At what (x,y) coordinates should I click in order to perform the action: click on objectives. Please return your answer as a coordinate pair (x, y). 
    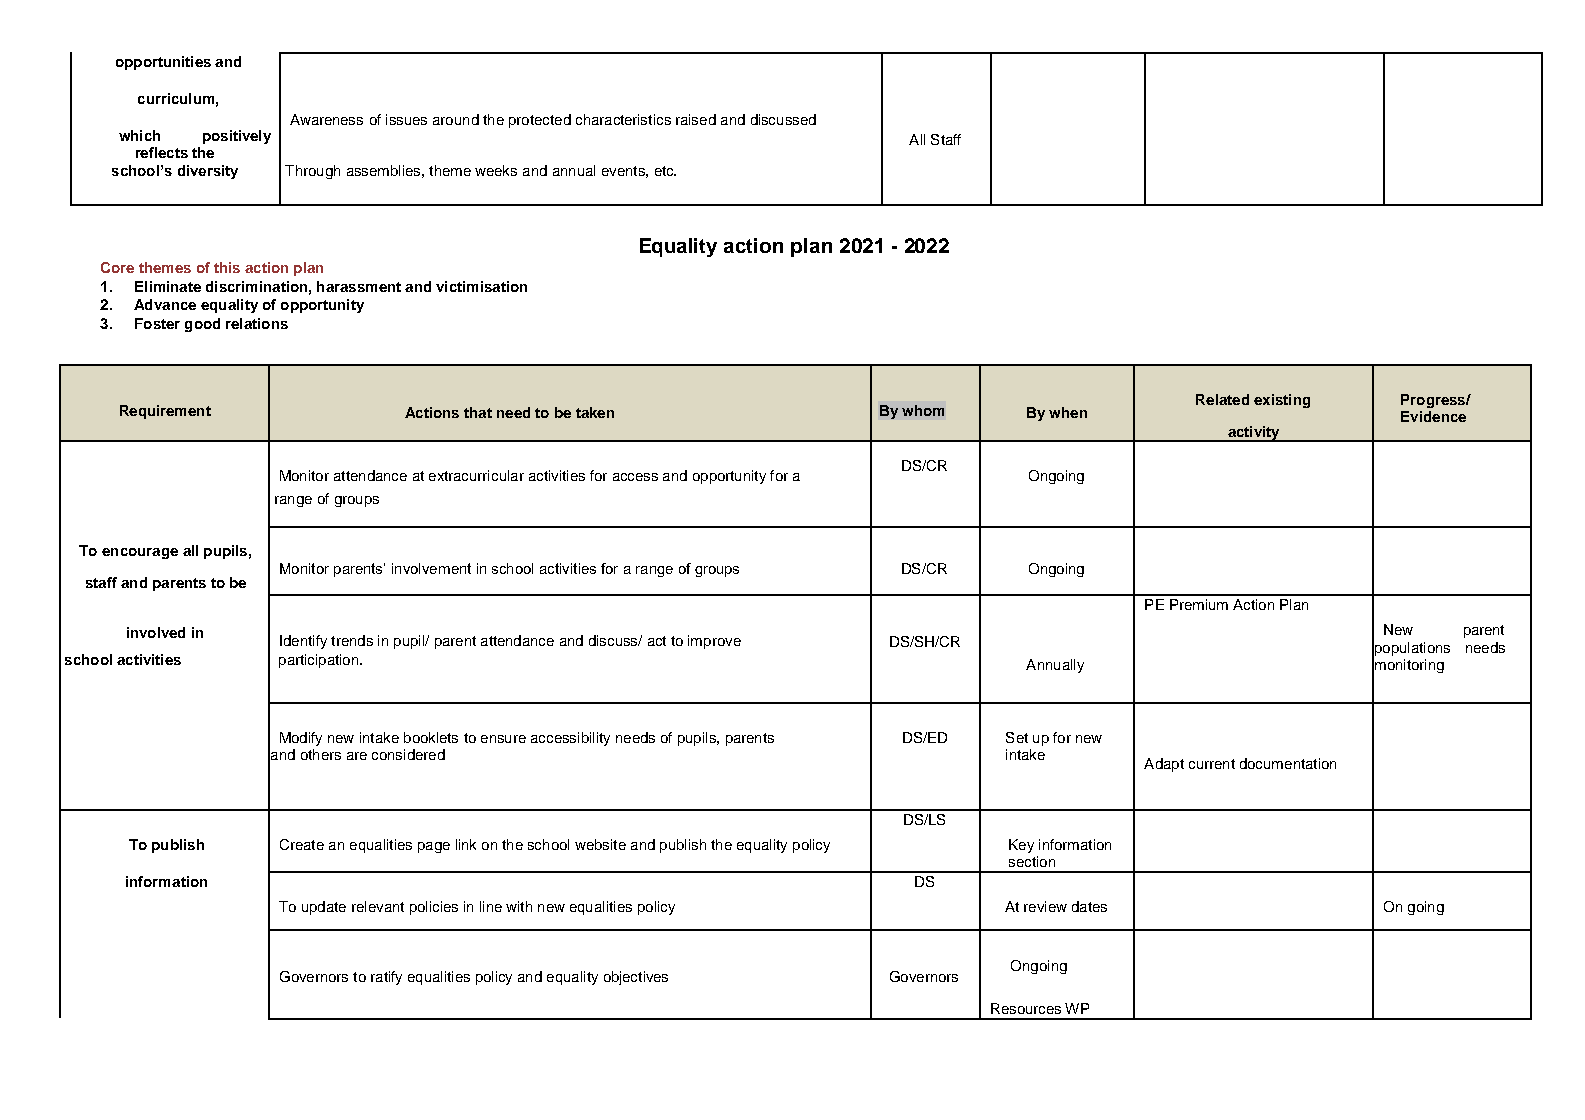
    Looking at the image, I should click on (636, 978).
